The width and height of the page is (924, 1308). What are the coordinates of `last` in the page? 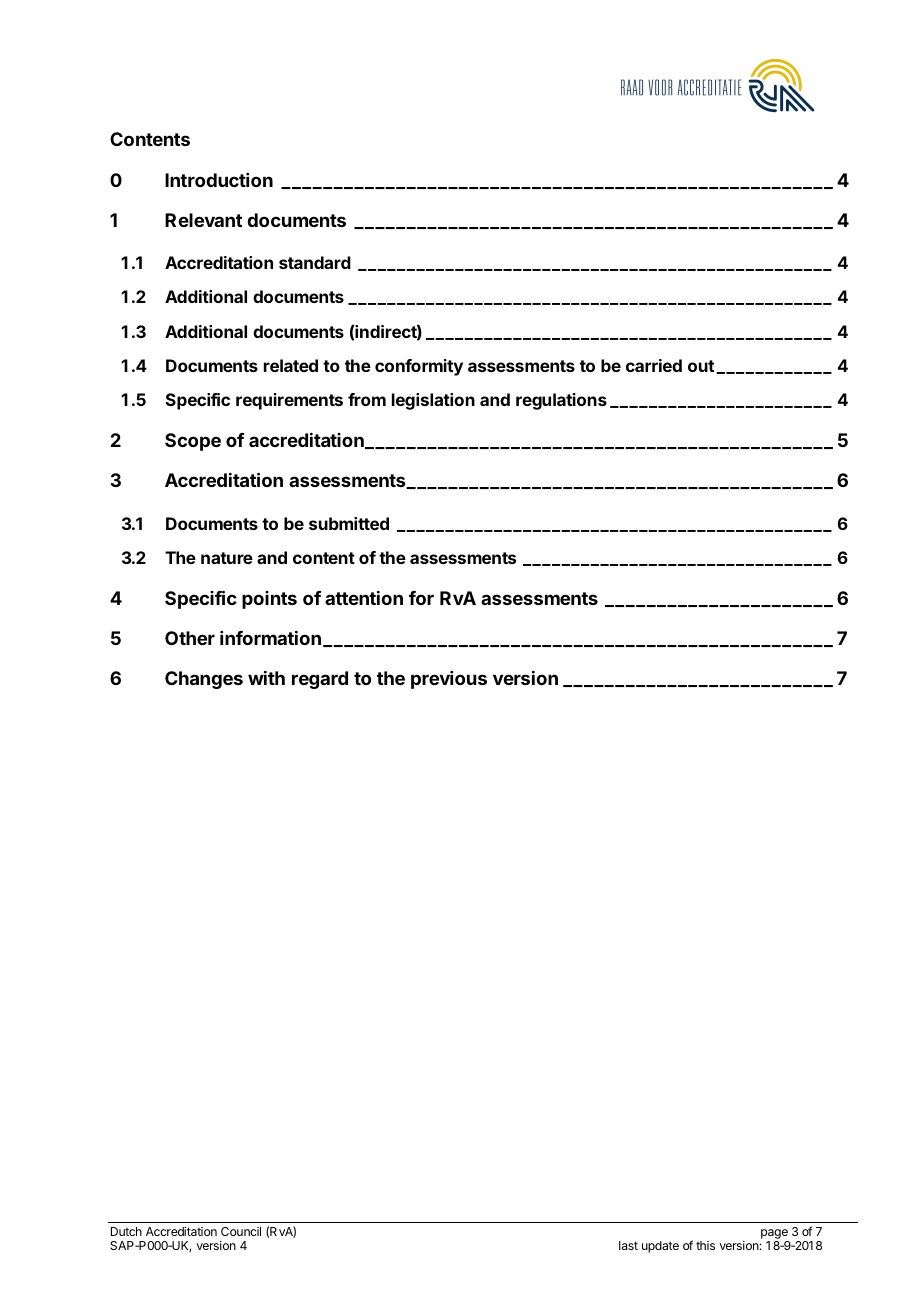 It's located at (628, 1245).
